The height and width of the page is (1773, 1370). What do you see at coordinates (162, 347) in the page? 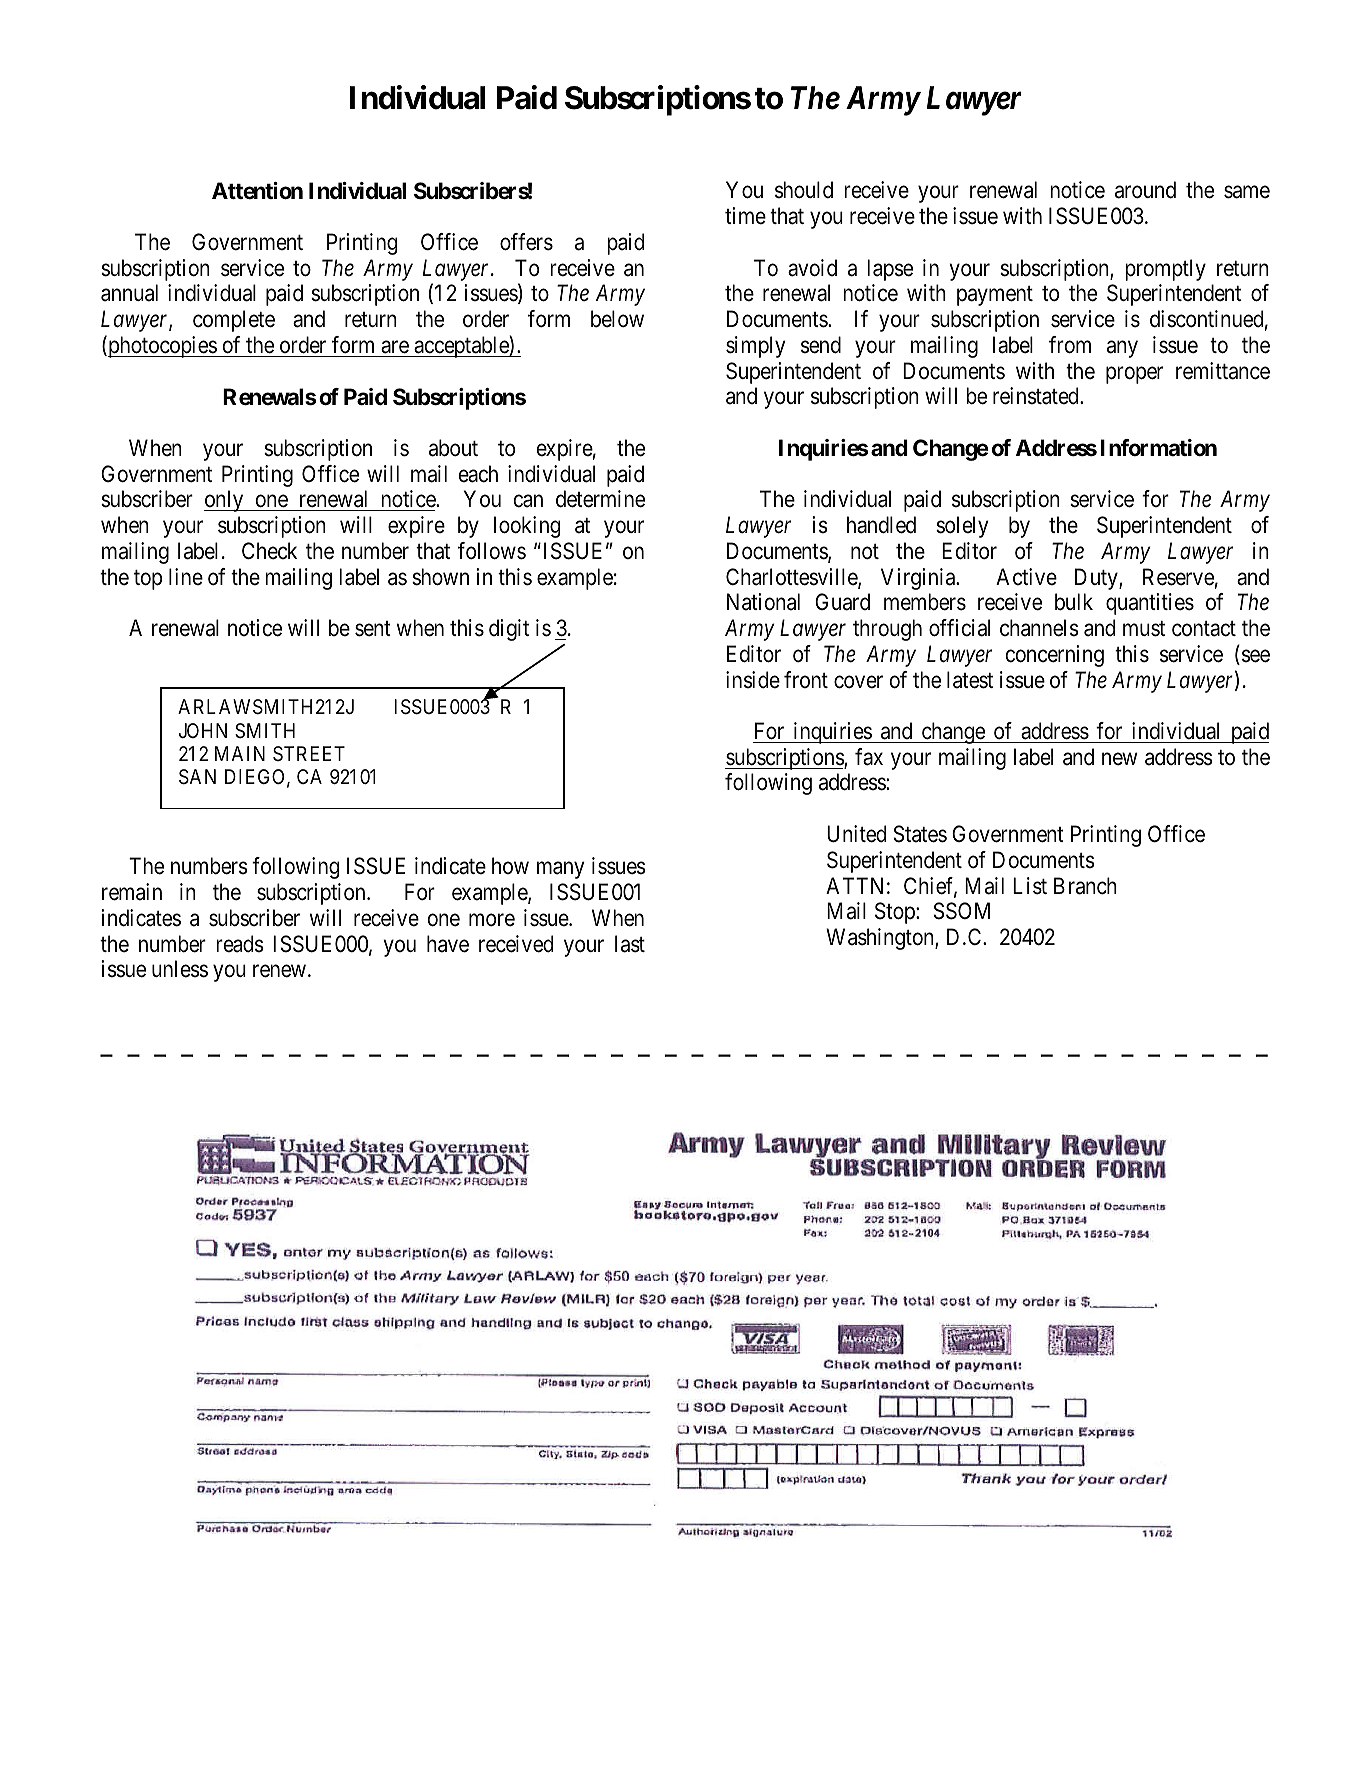
I see `photocopies` at bounding box center [162, 347].
